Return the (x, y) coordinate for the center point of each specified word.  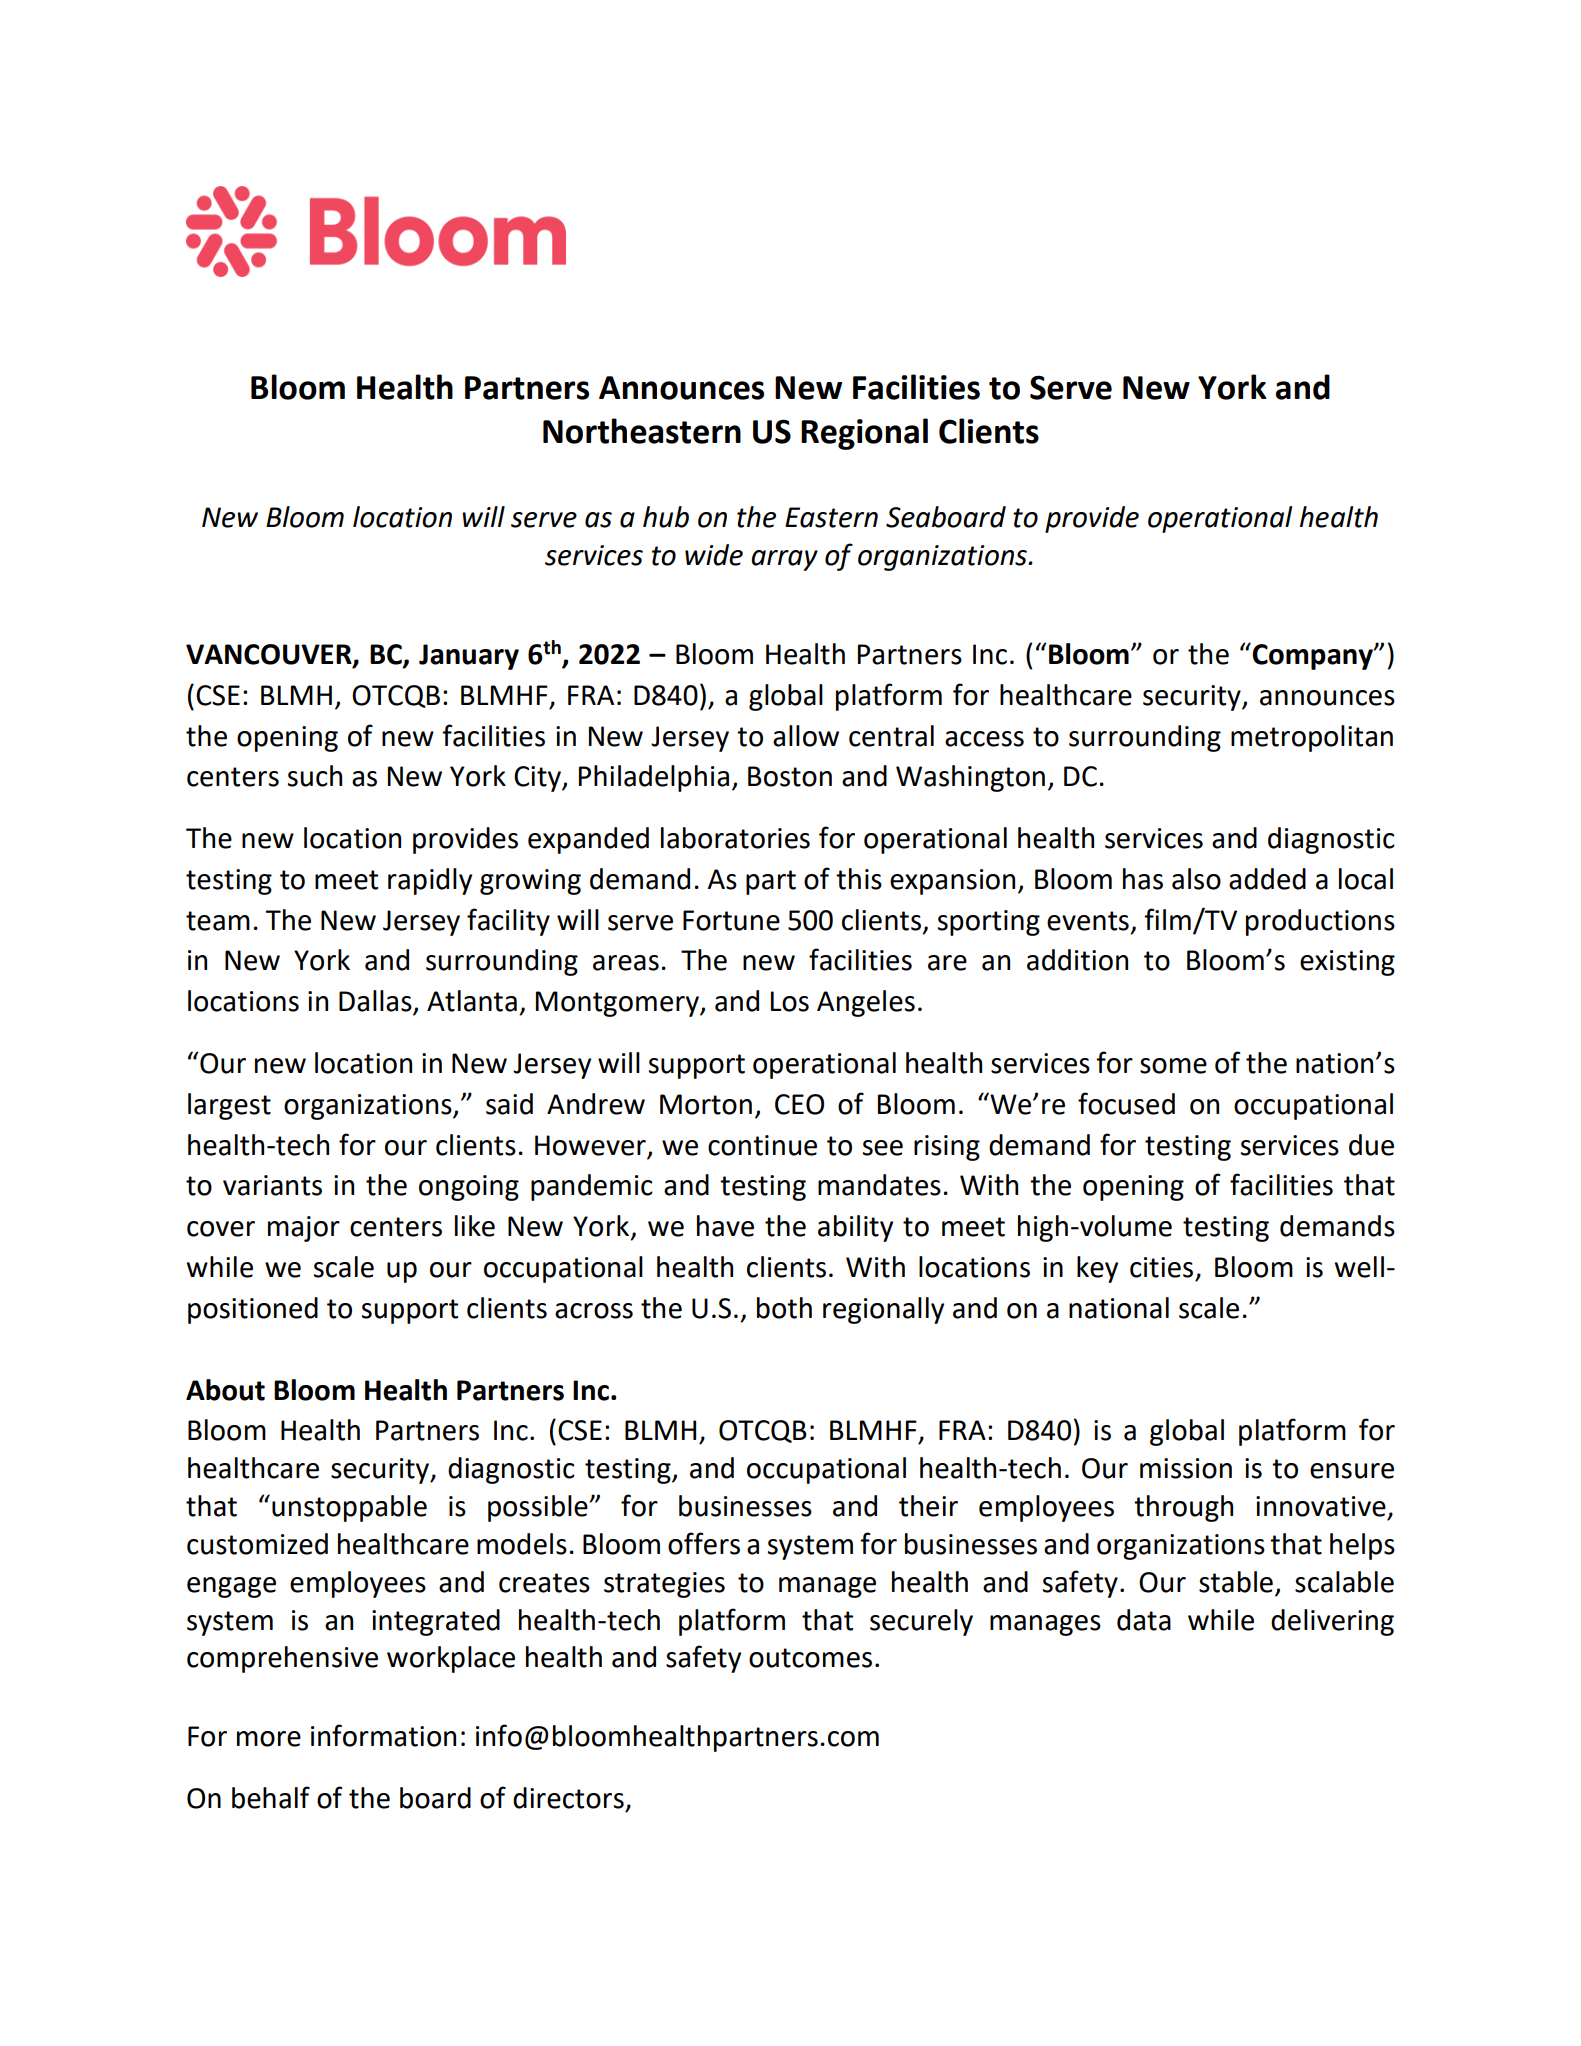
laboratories (735, 838)
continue (762, 1145)
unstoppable (349, 1508)
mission (1186, 1468)
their (928, 1506)
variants (272, 1185)
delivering (1332, 1622)
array (784, 560)
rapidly (430, 881)
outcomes (810, 1658)
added (1267, 879)
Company (1312, 656)
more (269, 1739)
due (1371, 1145)
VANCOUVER (270, 655)
